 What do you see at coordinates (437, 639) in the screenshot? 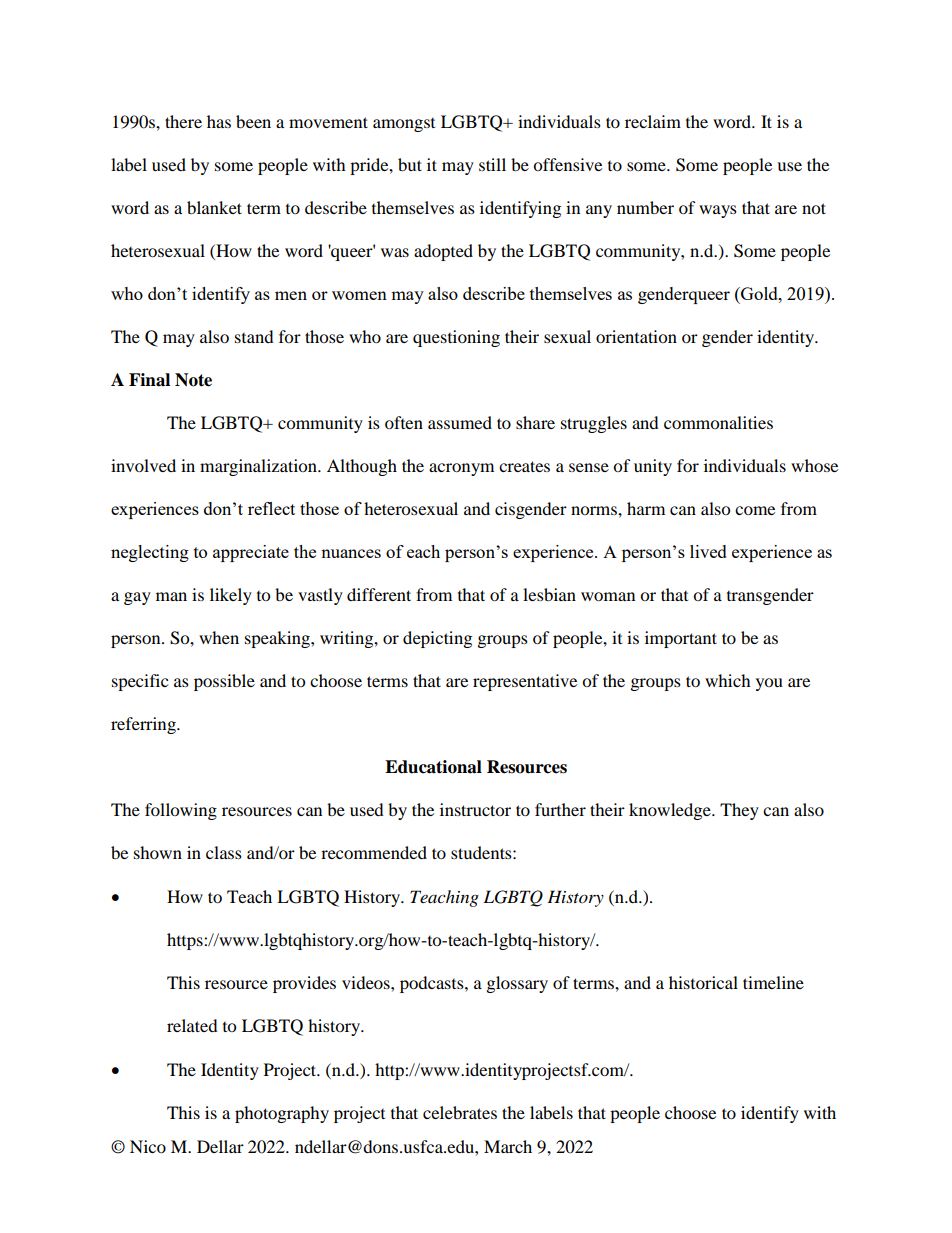
I see `depicting` at bounding box center [437, 639].
